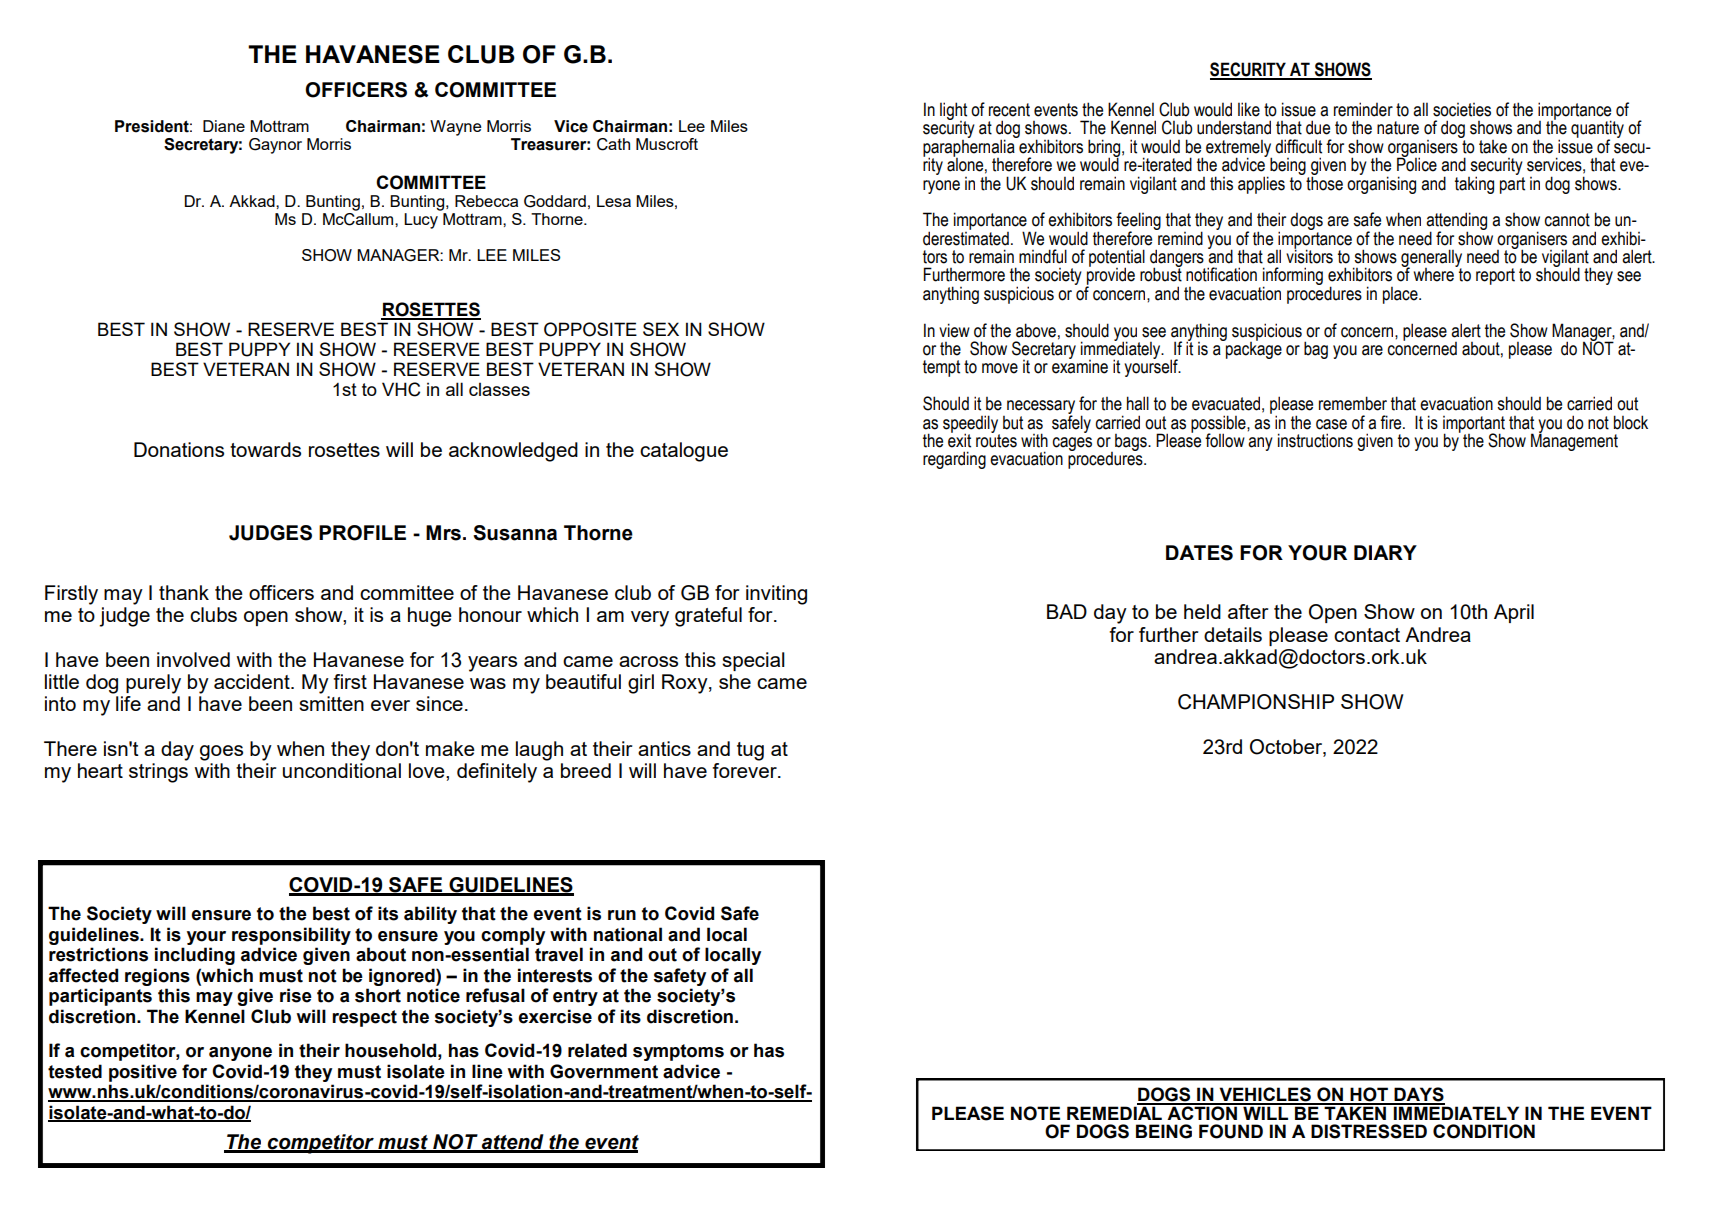 The image size is (1720, 1216). Describe the element at coordinates (1398, 128) in the screenshot. I see `nature` at that location.
